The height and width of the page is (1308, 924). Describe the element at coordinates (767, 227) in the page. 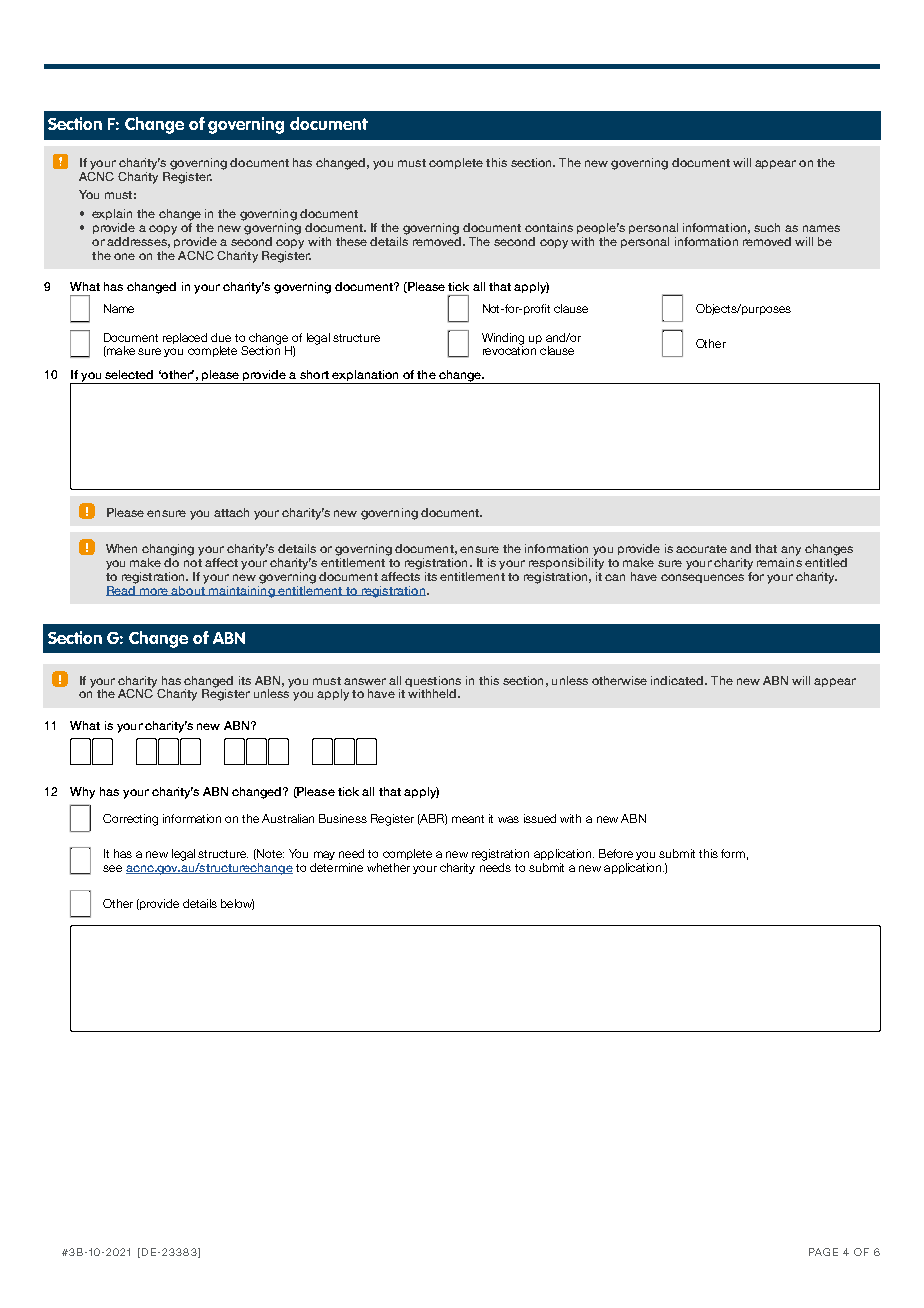

I see `such` at that location.
